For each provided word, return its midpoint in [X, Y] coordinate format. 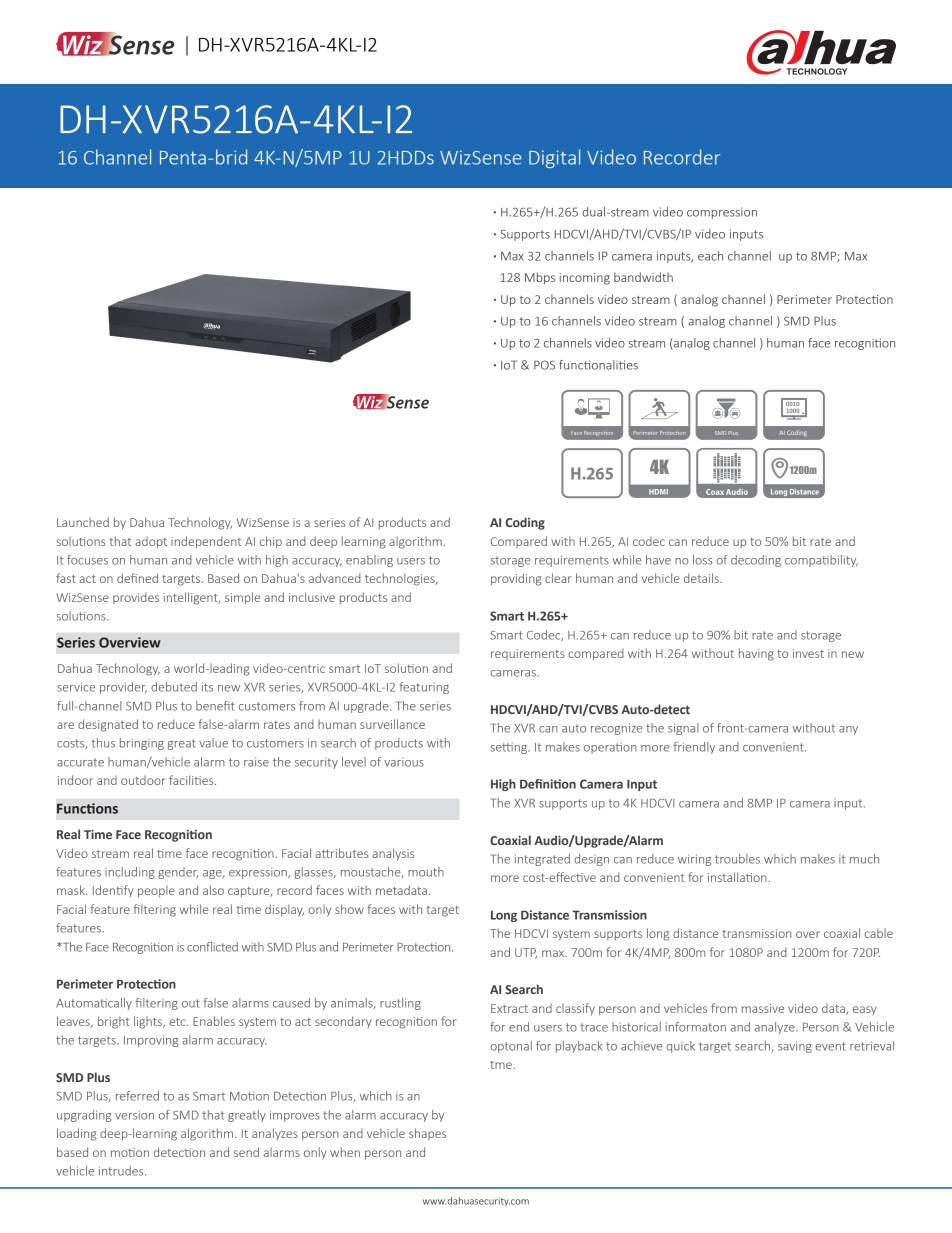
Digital [554, 158]
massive [763, 1008]
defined [137, 578]
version [134, 1115]
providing [516, 579]
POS [544, 365]
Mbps [540, 278]
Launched [83, 522]
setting [510, 748]
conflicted [212, 947]
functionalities [598, 365]
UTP [526, 953]
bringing [142, 744]
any [848, 730]
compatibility [821, 561]
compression [722, 213]
